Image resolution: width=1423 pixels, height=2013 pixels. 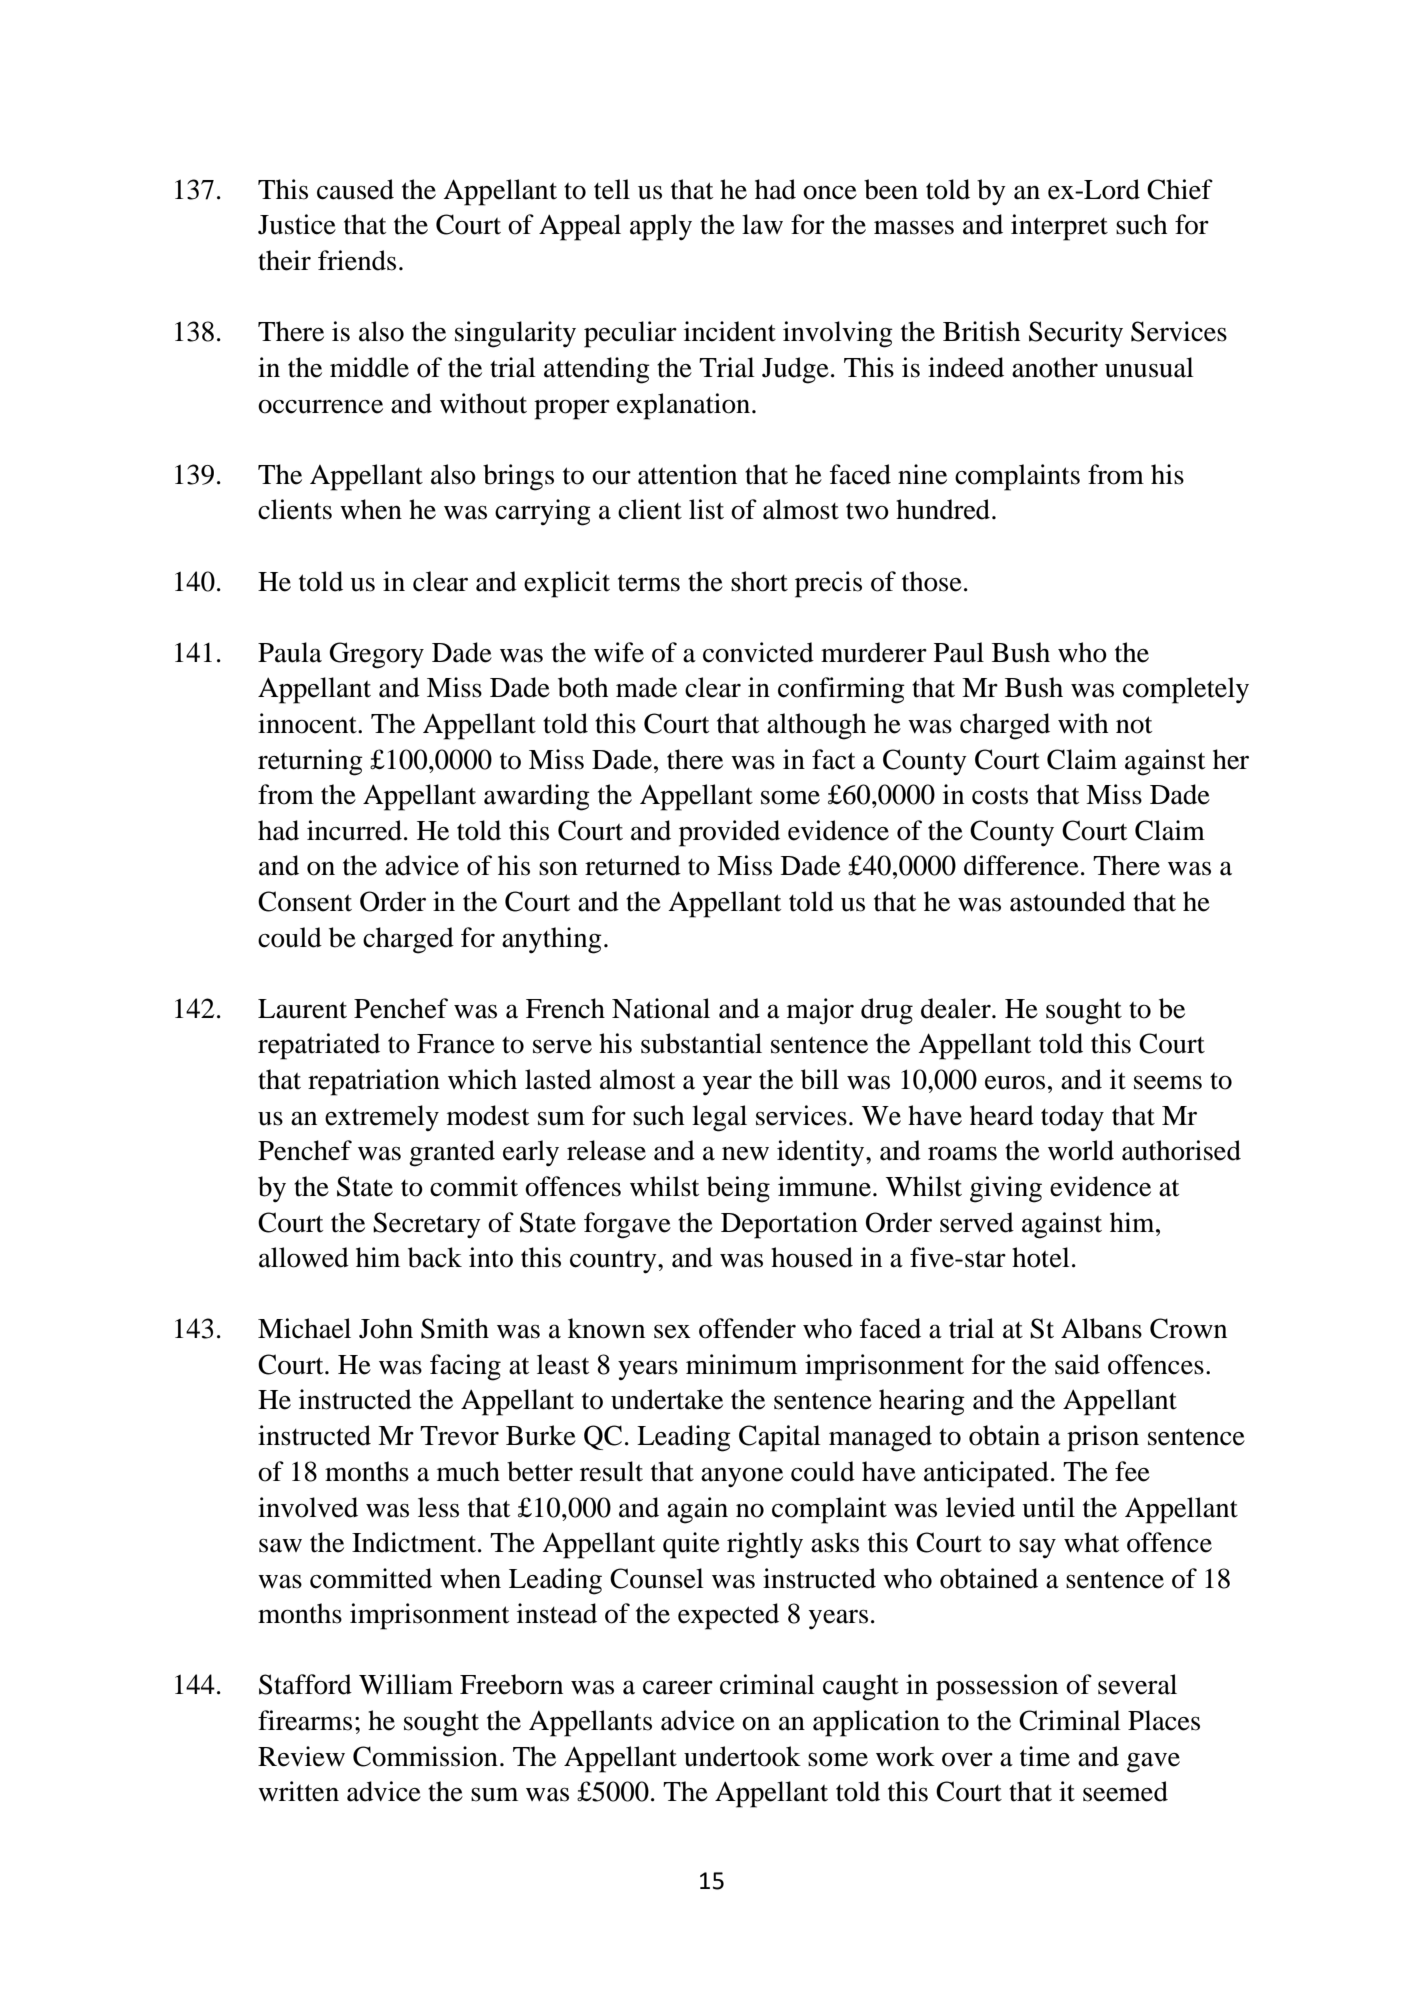 I want to click on astounded, so click(x=1068, y=901).
